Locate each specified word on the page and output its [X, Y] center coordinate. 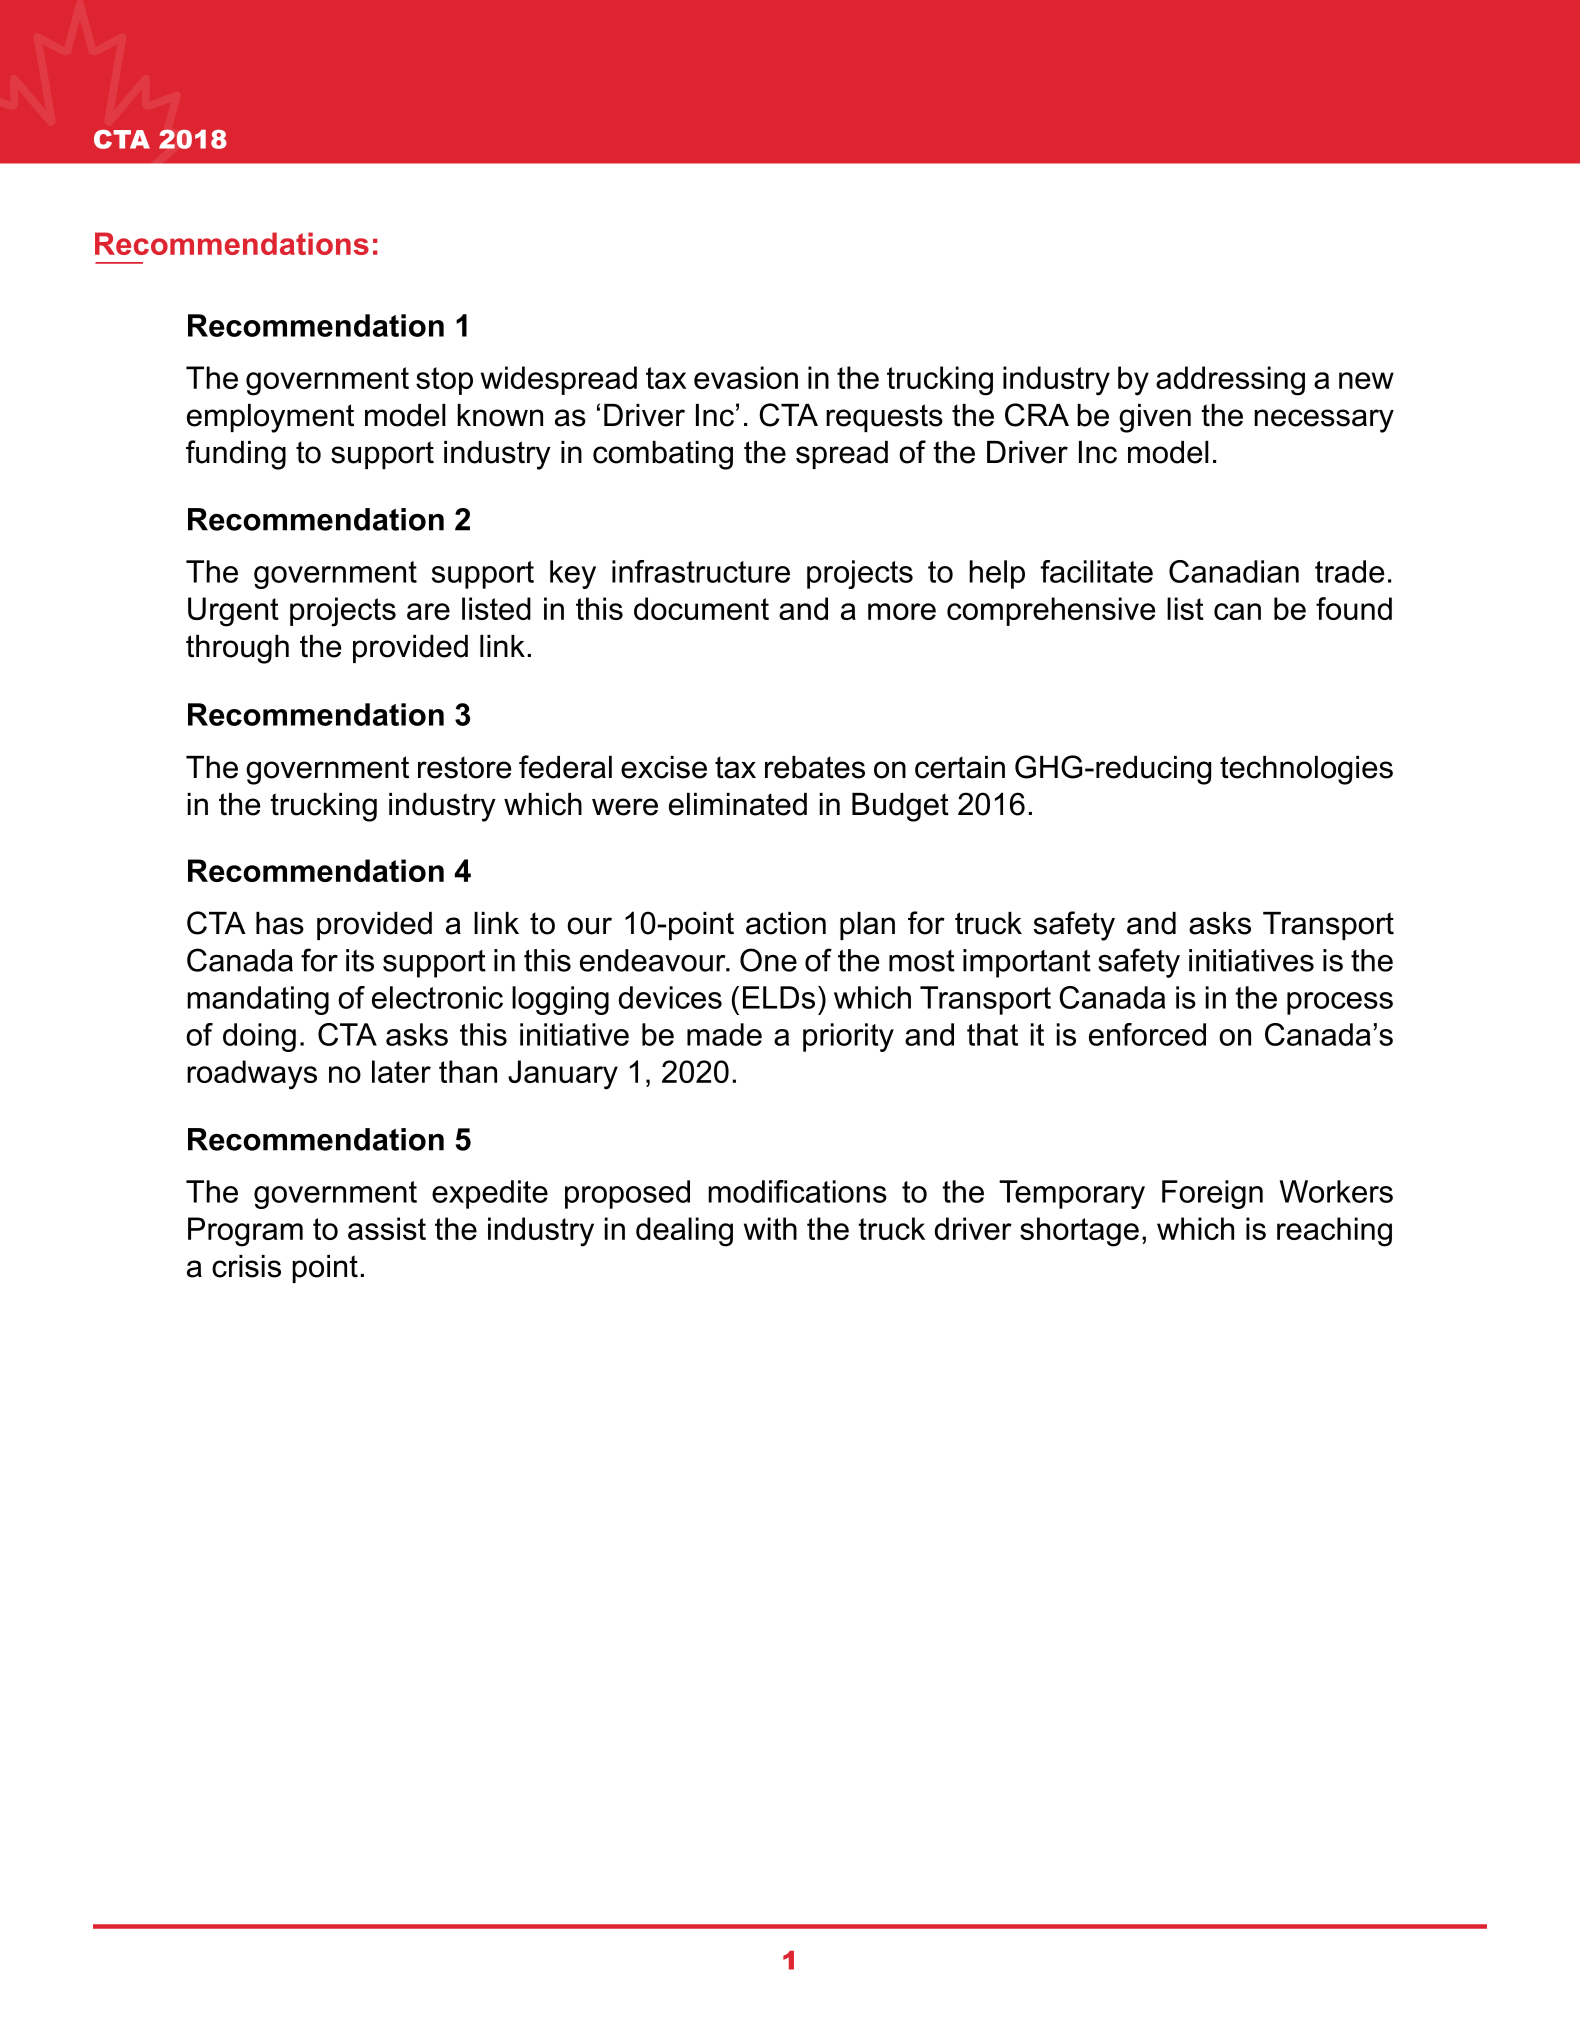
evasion [746, 377]
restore [464, 767]
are [428, 611]
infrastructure [701, 571]
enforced [1147, 1034]
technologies [1306, 770]
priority [848, 1037]
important [1027, 963]
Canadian [1234, 571]
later [401, 1071]
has [280, 923]
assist [387, 1228]
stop [444, 381]
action [786, 923]
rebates [815, 767]
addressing [1230, 381]
